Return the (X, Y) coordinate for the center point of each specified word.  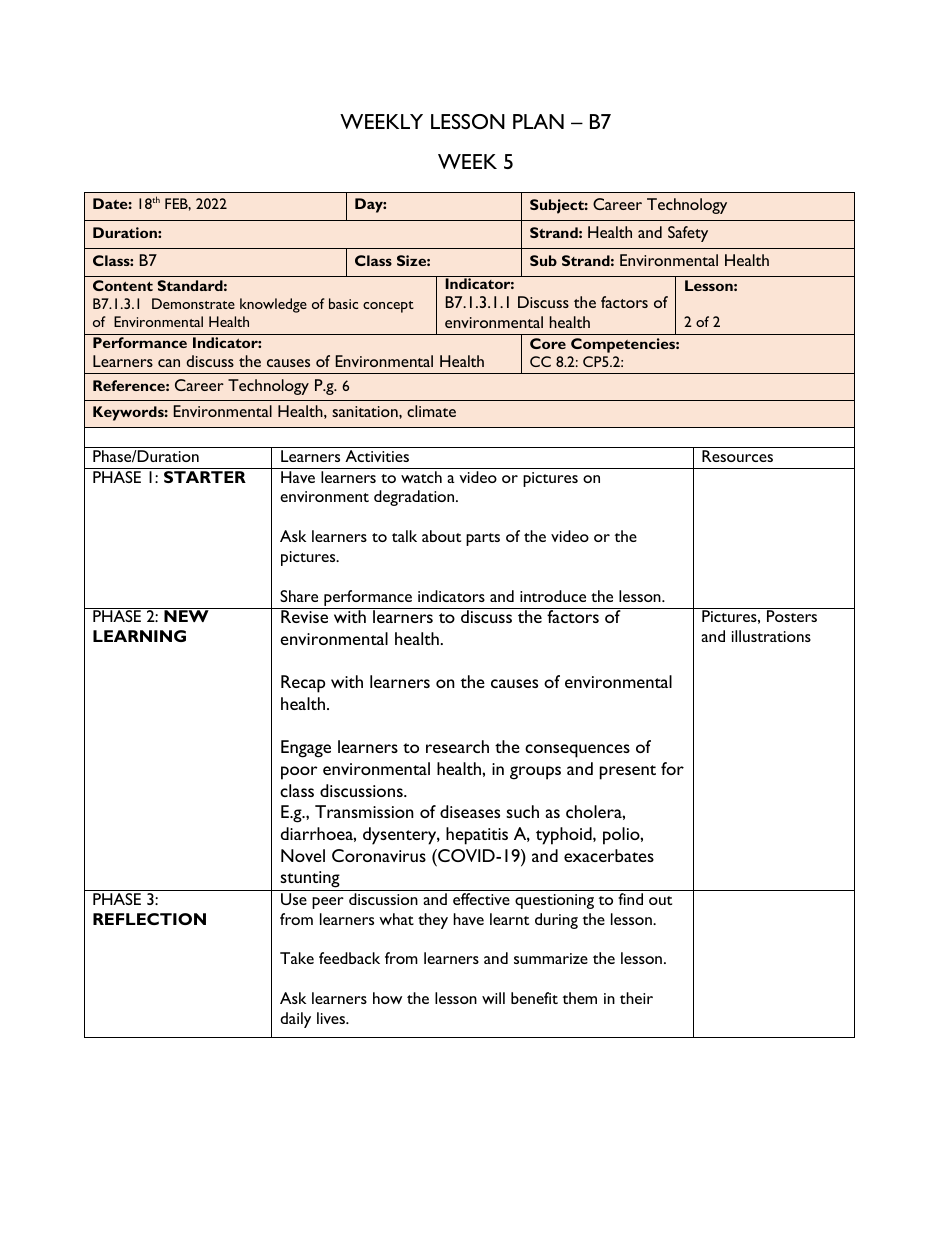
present (628, 772)
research (457, 746)
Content (123, 285)
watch (421, 477)
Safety (688, 234)
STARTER (205, 477)
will (493, 998)
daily (295, 1020)
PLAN (538, 121)
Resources (737, 456)
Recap (303, 684)
